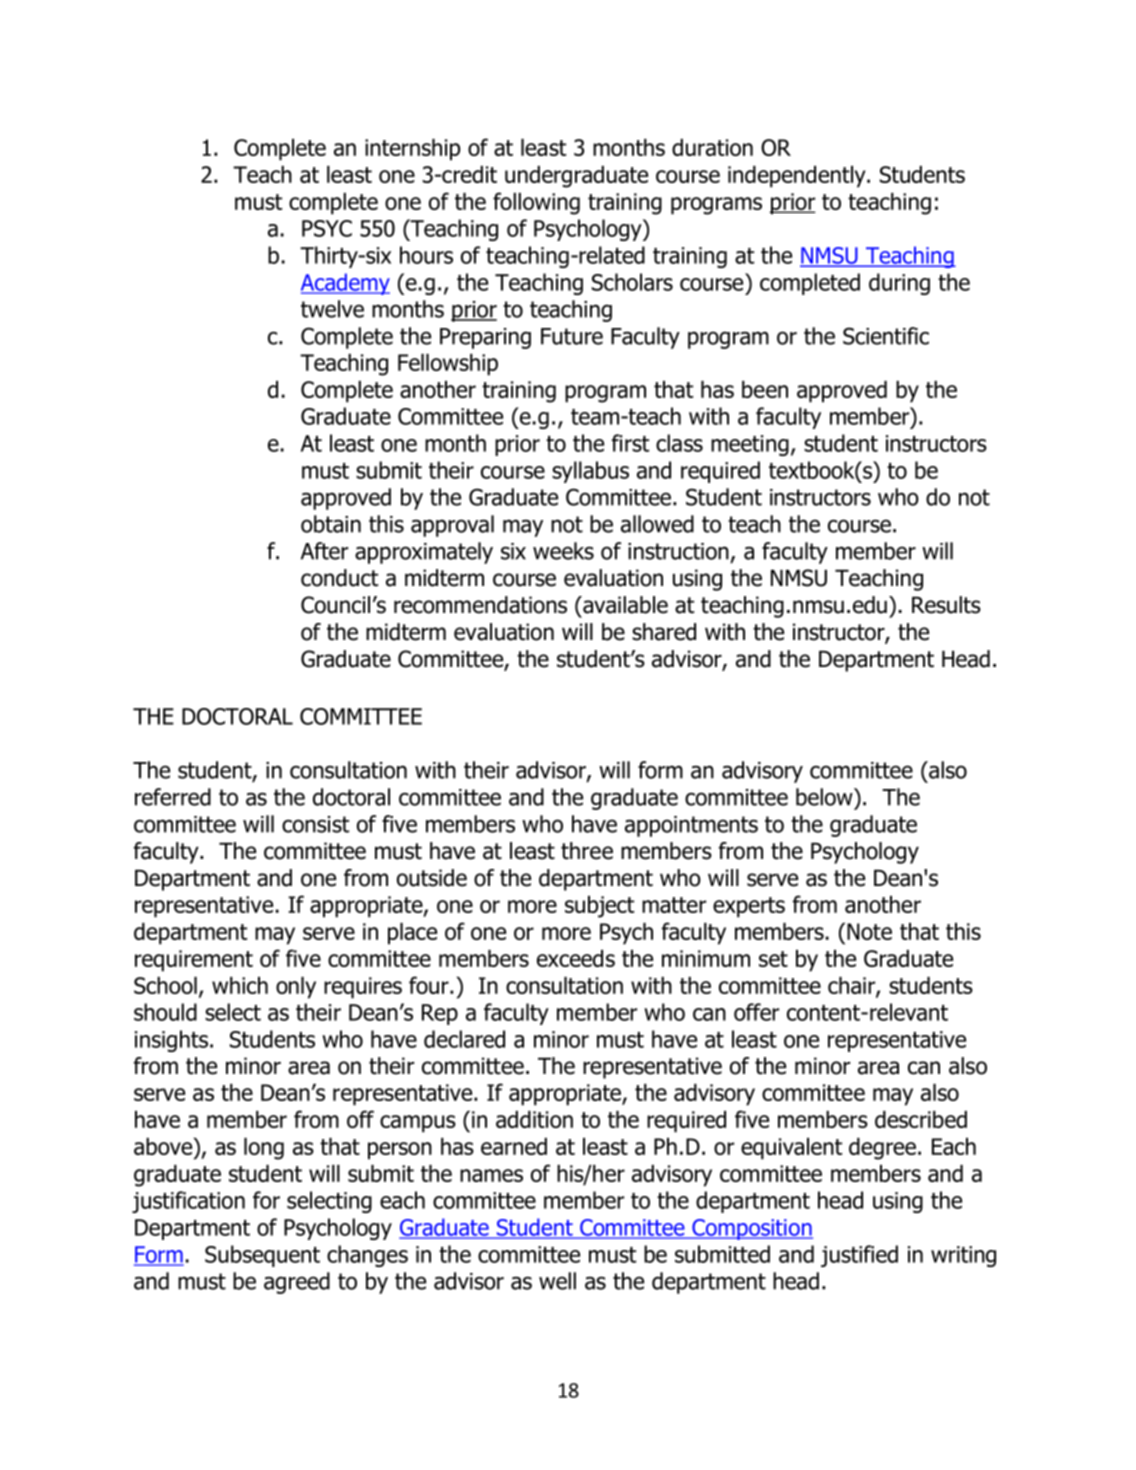 The height and width of the screenshot is (1470, 1136). Describe the element at coordinates (240, 985) in the screenshot. I see `which` at that location.
